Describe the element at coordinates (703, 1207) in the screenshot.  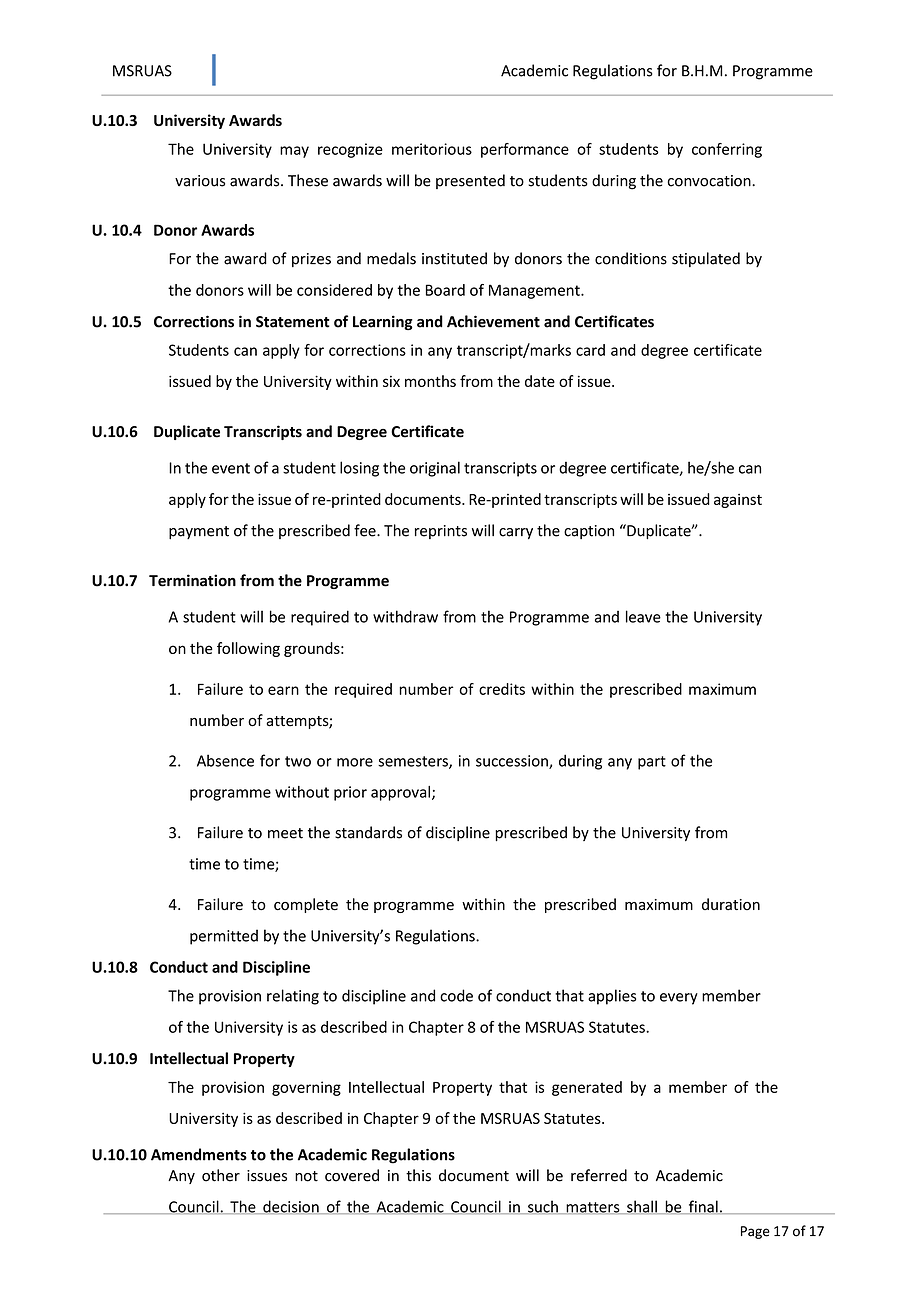
I see `final` at that location.
